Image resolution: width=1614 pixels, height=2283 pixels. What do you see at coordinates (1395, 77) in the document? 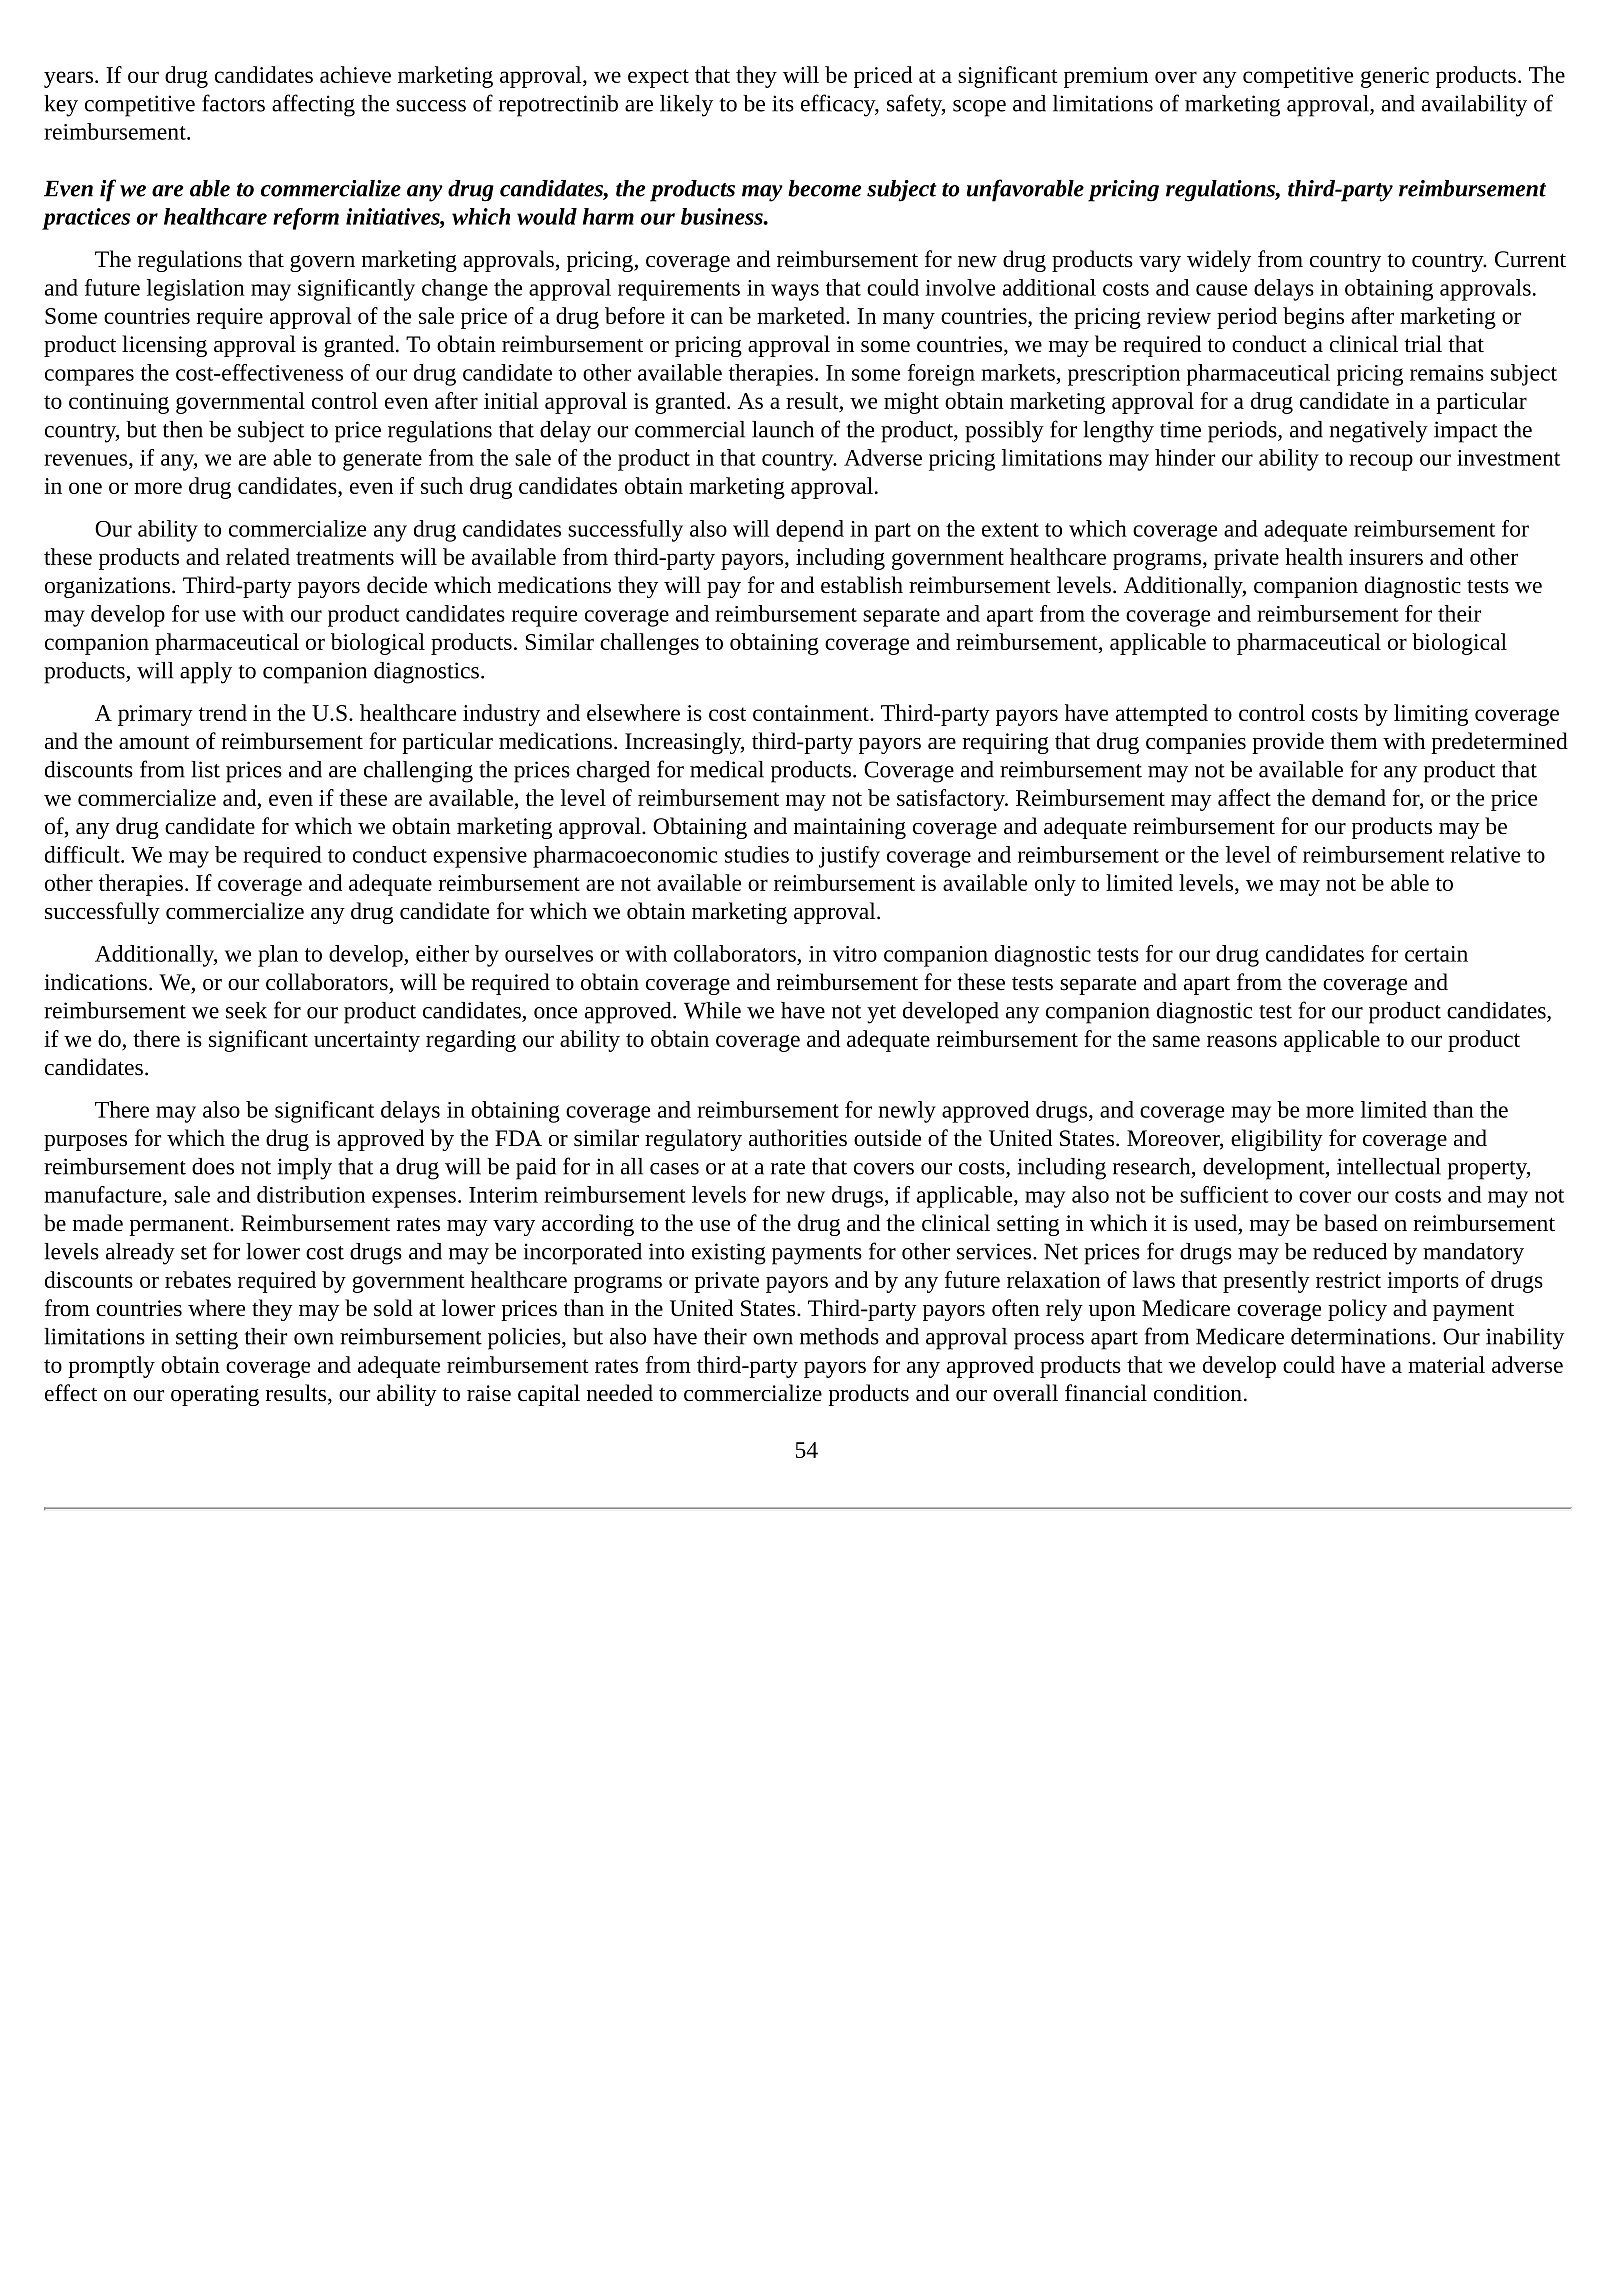
I see `generic` at bounding box center [1395, 77].
